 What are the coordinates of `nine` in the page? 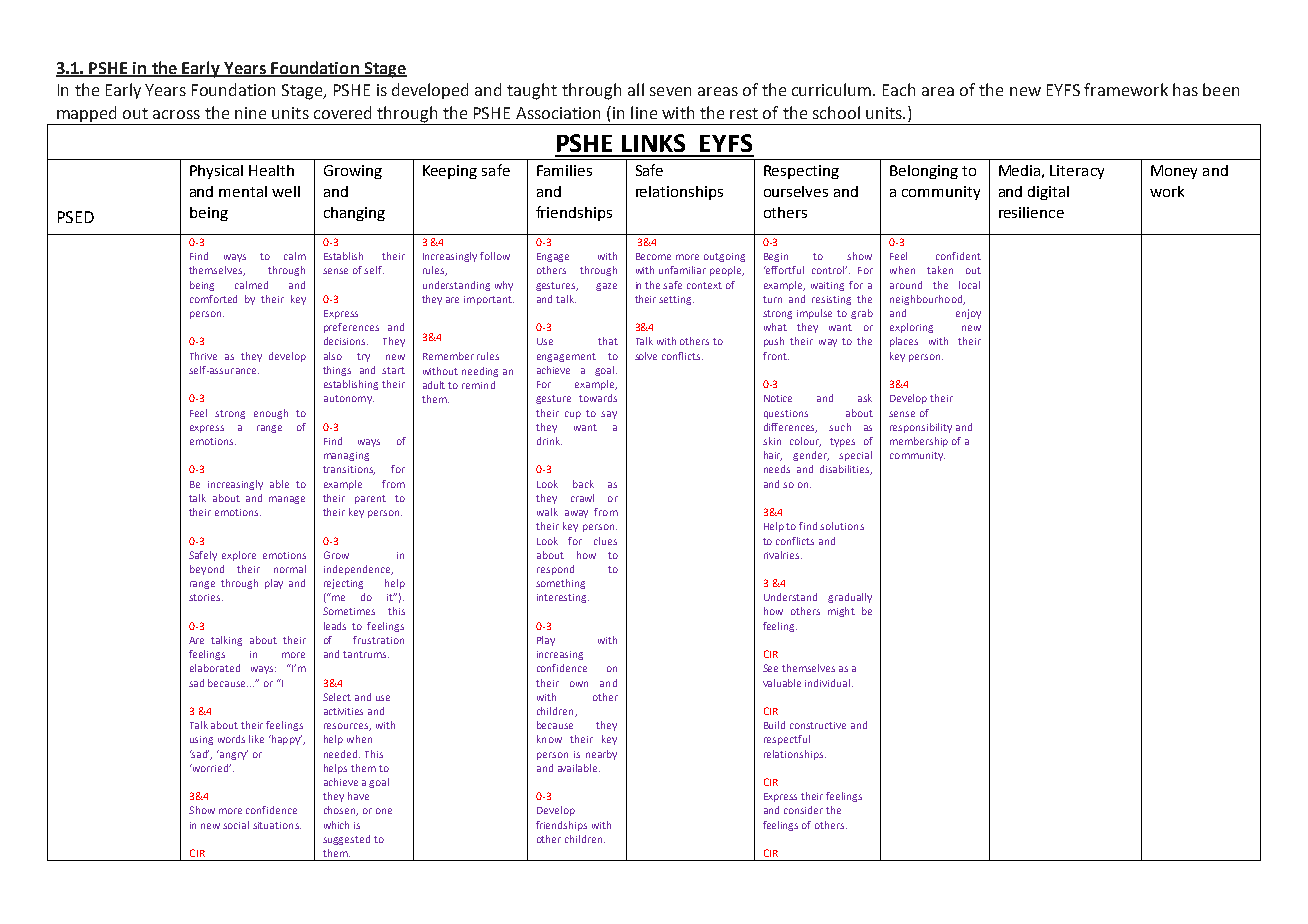 It's located at (250, 113).
